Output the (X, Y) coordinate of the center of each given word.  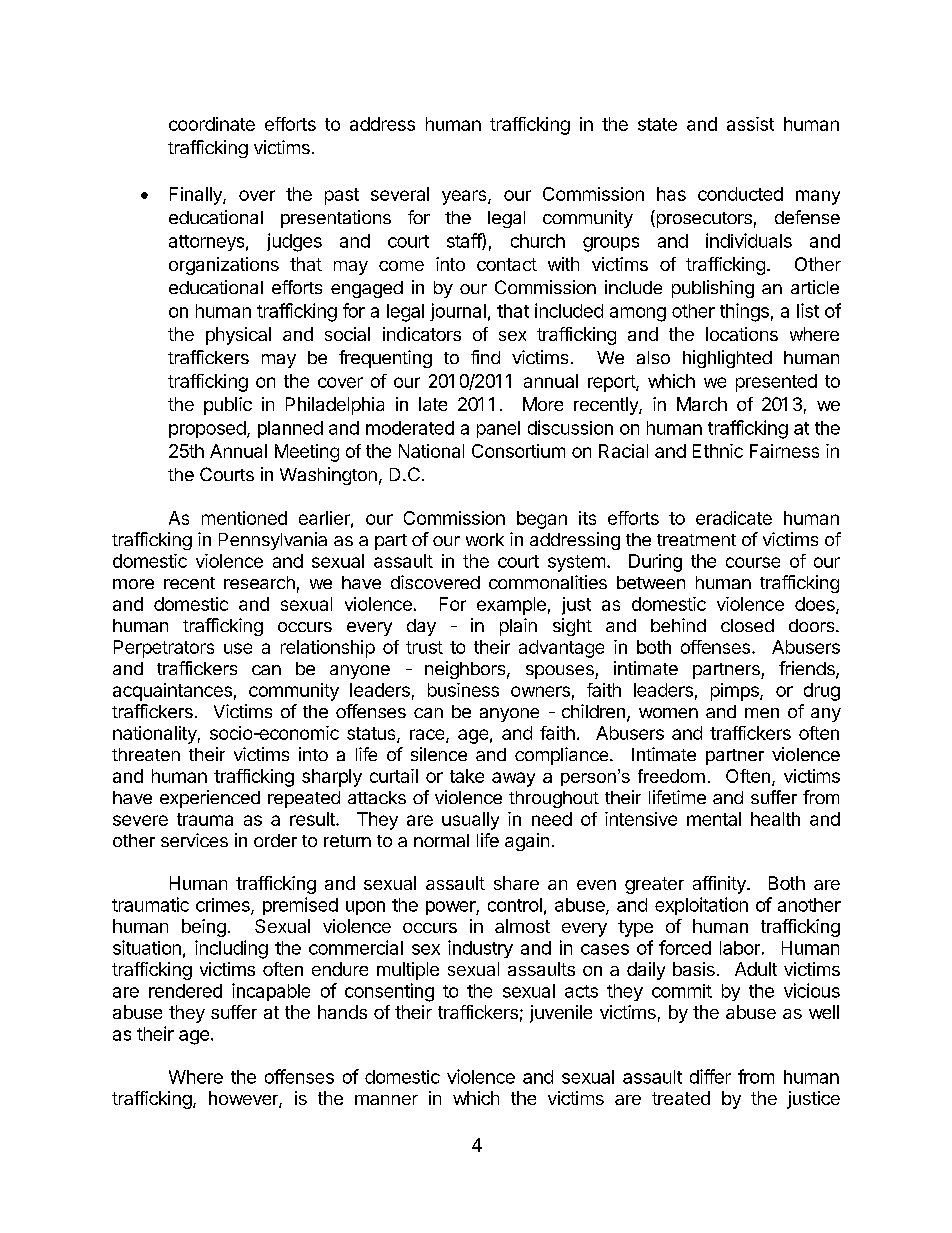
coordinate (212, 124)
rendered (185, 991)
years (465, 197)
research (259, 582)
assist (750, 124)
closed (747, 625)
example (511, 606)
